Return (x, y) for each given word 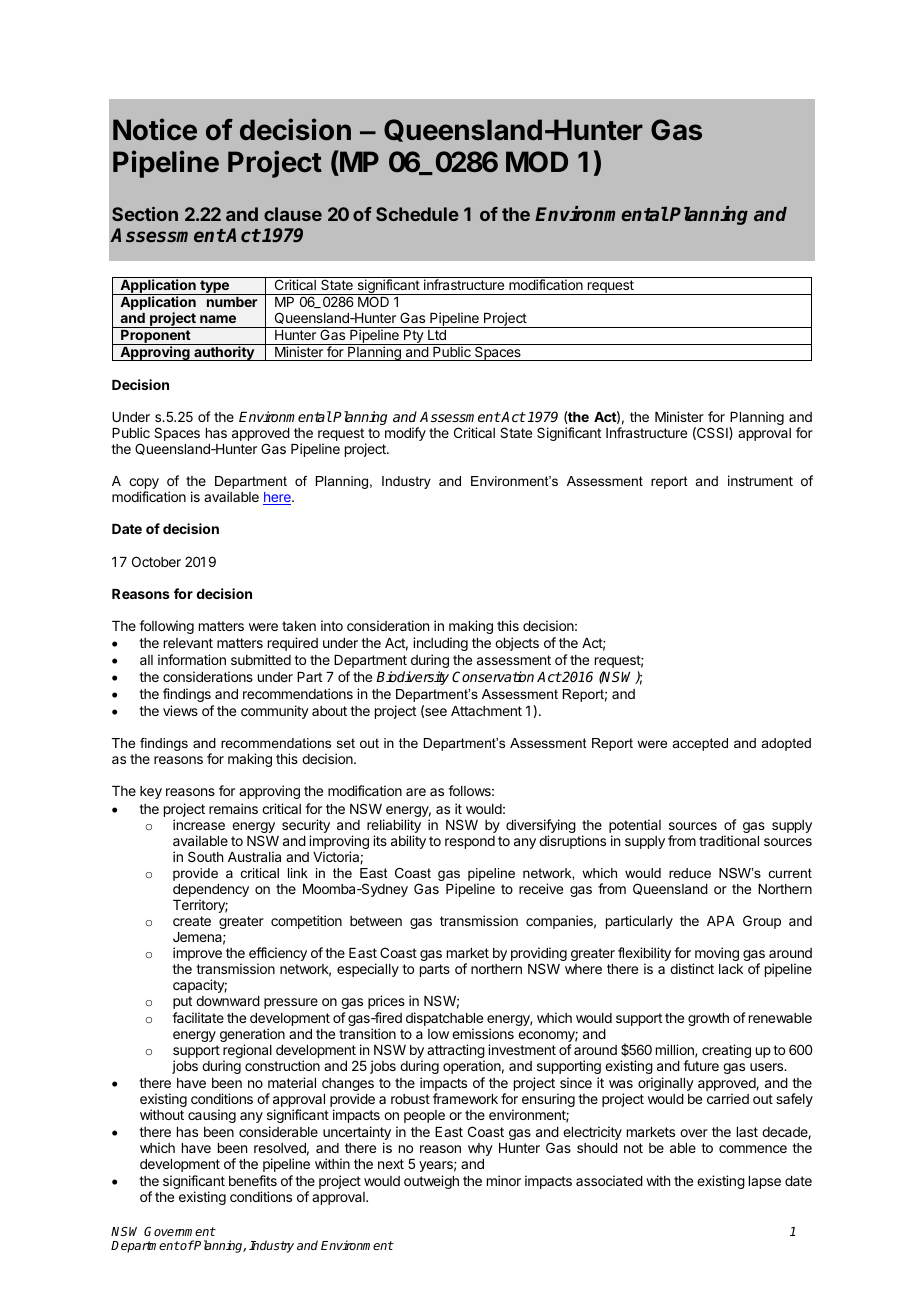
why (480, 1149)
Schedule (417, 214)
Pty (414, 337)
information (192, 659)
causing (212, 1116)
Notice (155, 129)
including (440, 644)
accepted (700, 744)
